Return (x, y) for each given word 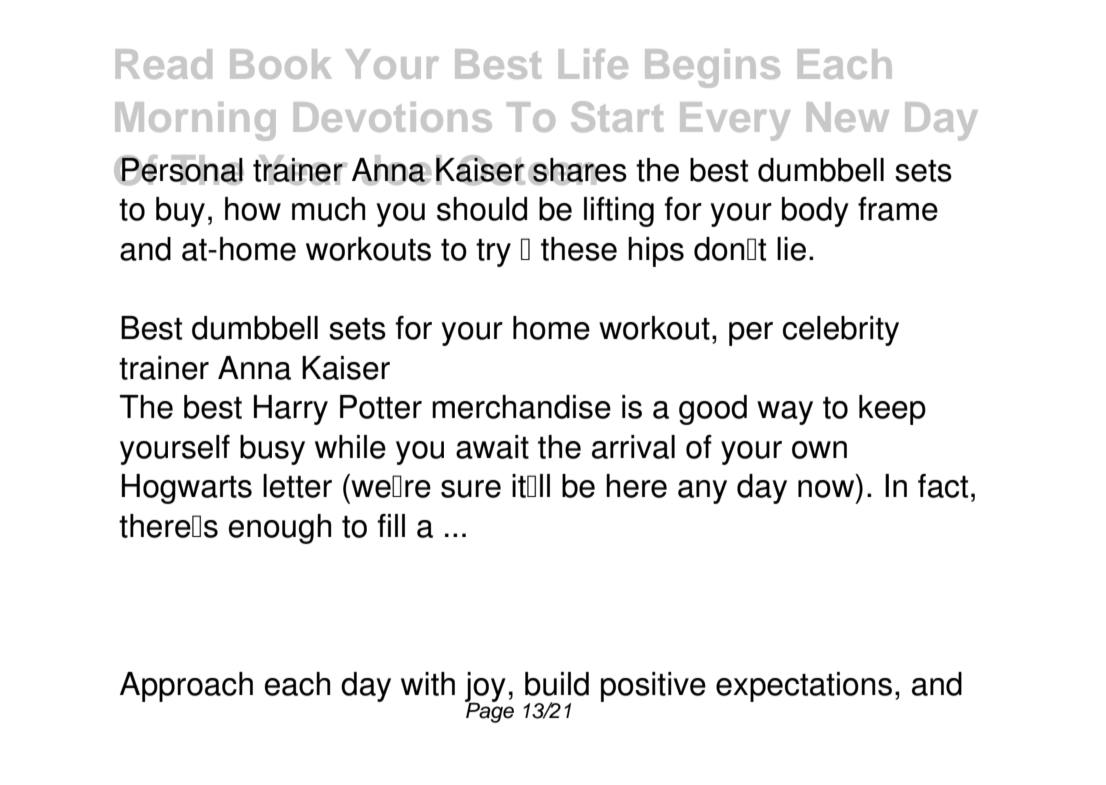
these (579, 249)
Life (593, 64)
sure (471, 489)
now (826, 489)
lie (791, 249)
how (253, 209)
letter (297, 486)
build (557, 684)
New (848, 117)
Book (281, 64)
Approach (186, 687)
